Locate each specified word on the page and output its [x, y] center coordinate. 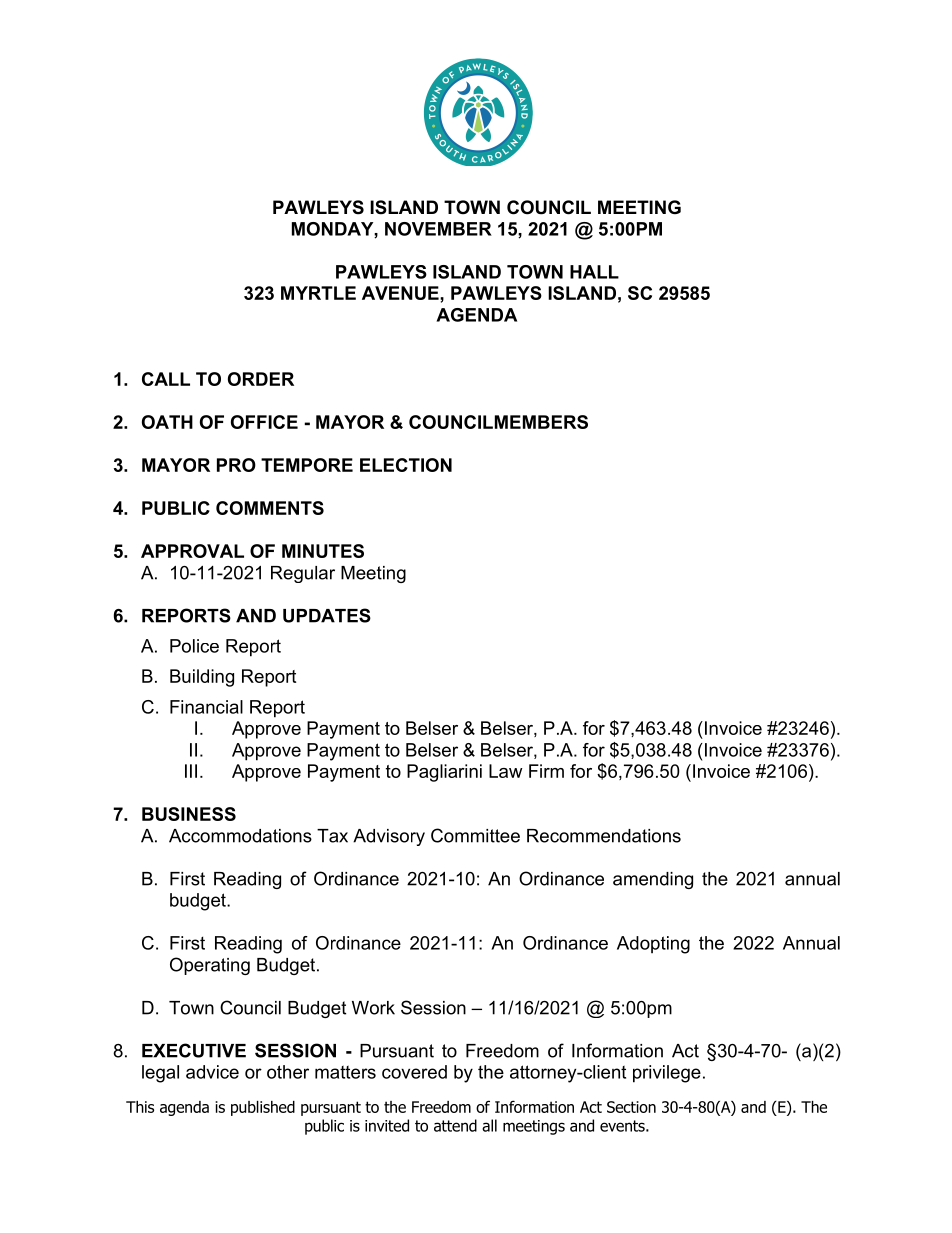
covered [414, 1072]
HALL [594, 272]
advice [212, 1072]
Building [202, 678]
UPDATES [327, 615]
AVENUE [401, 293]
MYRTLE [318, 293]
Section [631, 1107]
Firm [546, 771]
